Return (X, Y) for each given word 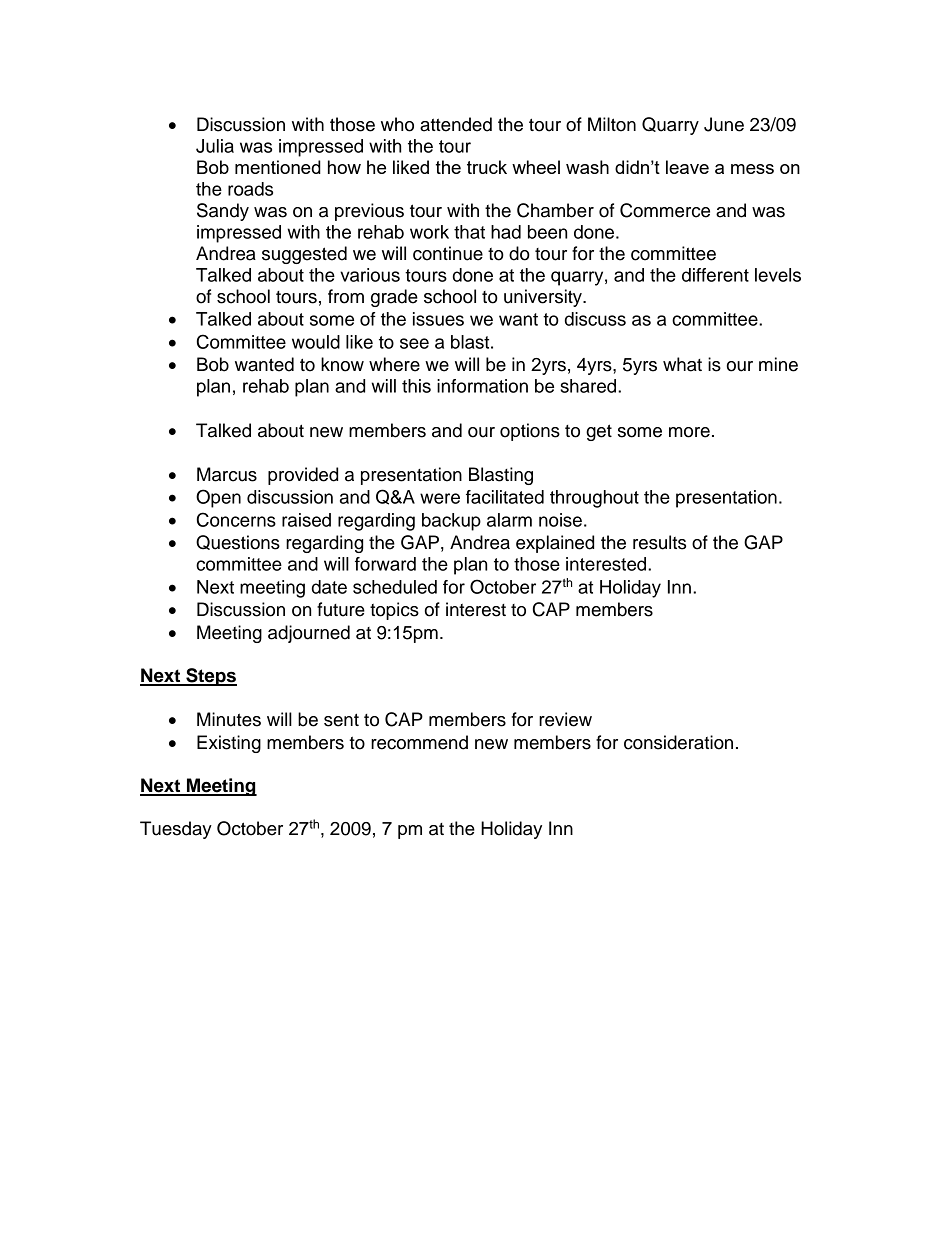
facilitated (505, 497)
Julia (215, 146)
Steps (210, 677)
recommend (419, 742)
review (565, 719)
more (689, 432)
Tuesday (176, 830)
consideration (678, 742)
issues (438, 319)
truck (487, 167)
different (715, 275)
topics (394, 611)
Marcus (227, 474)
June (724, 124)
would (316, 342)
